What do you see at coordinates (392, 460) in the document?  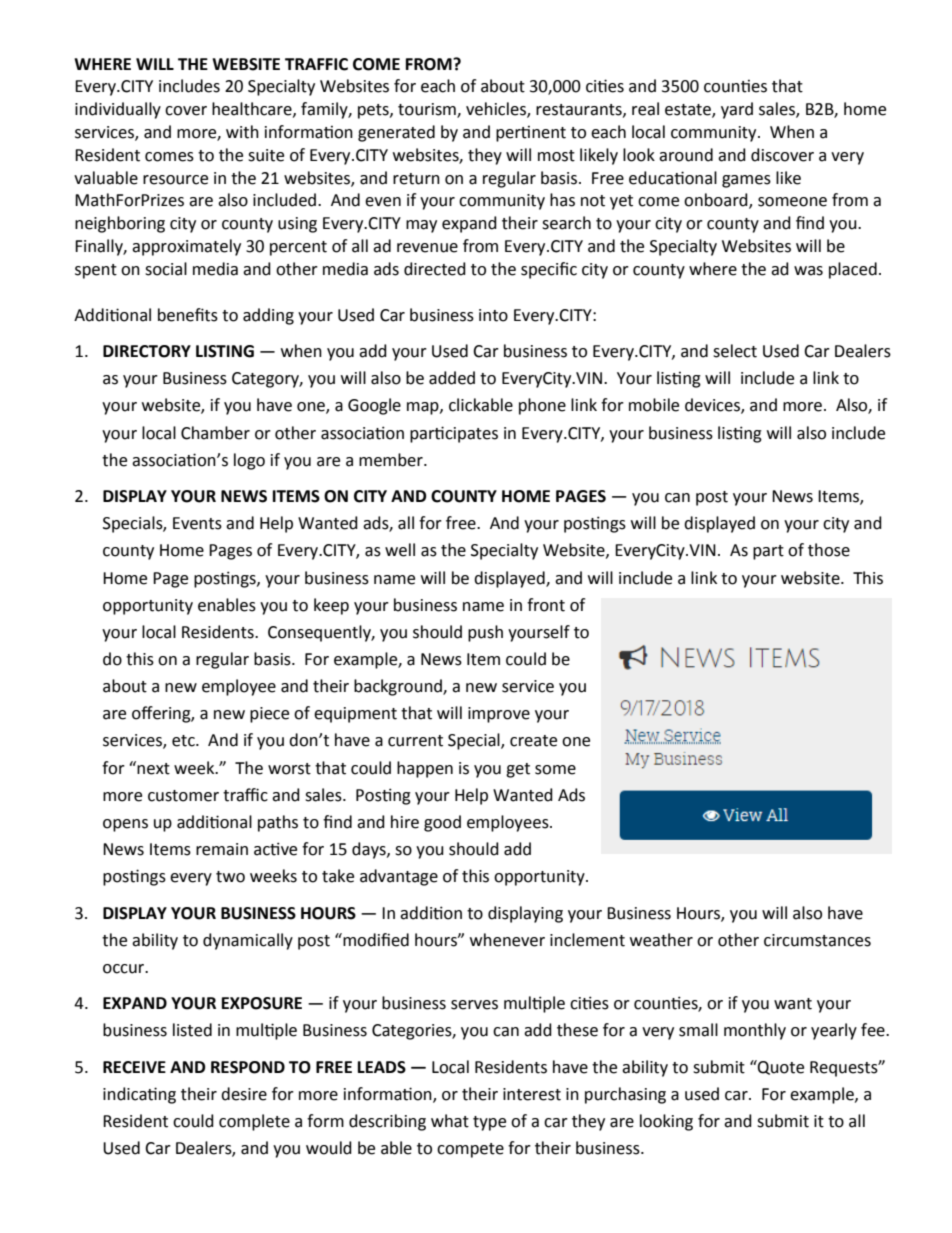 I see `member` at bounding box center [392, 460].
